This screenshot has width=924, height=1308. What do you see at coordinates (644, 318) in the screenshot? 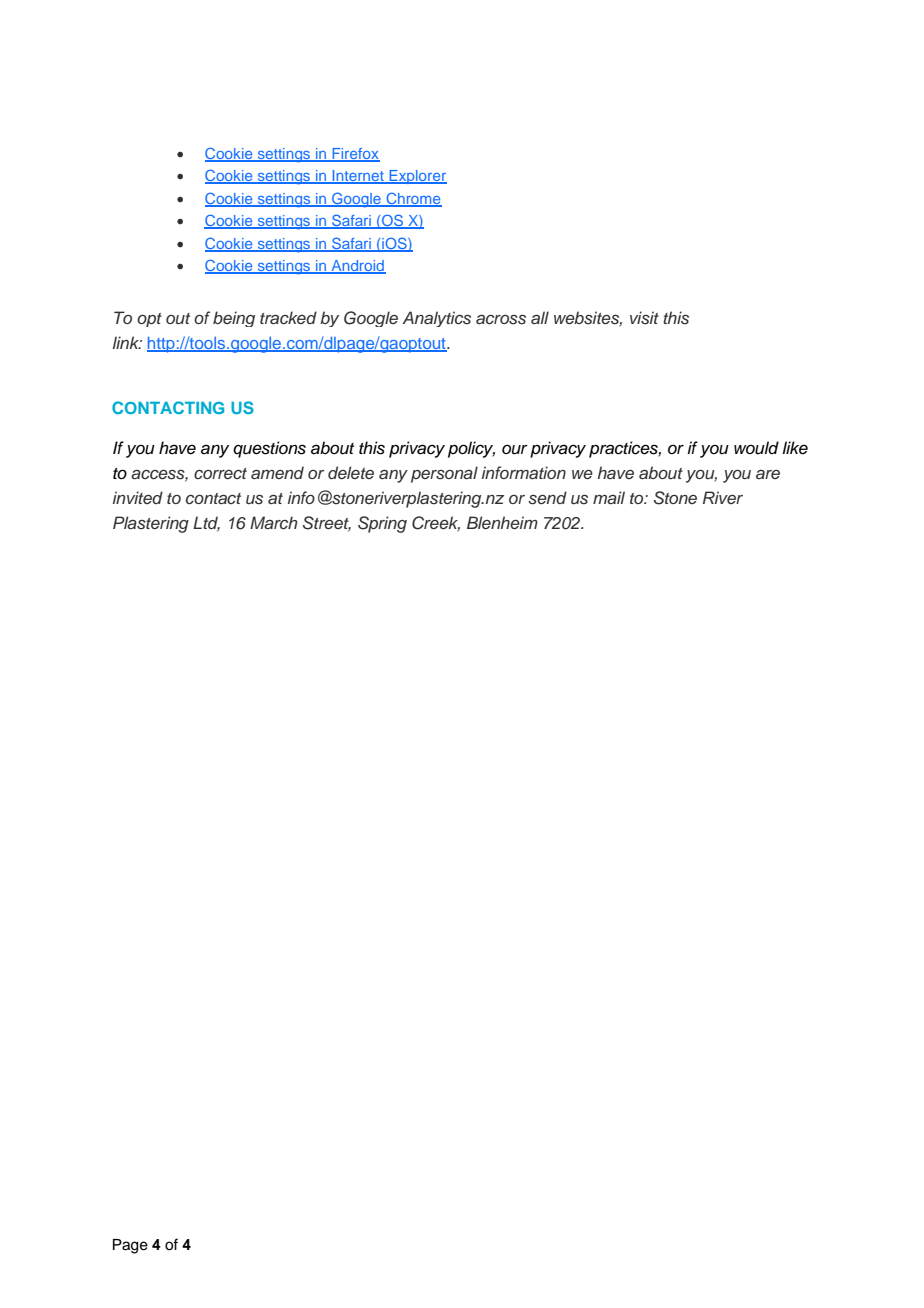
I see `visit` at bounding box center [644, 318].
